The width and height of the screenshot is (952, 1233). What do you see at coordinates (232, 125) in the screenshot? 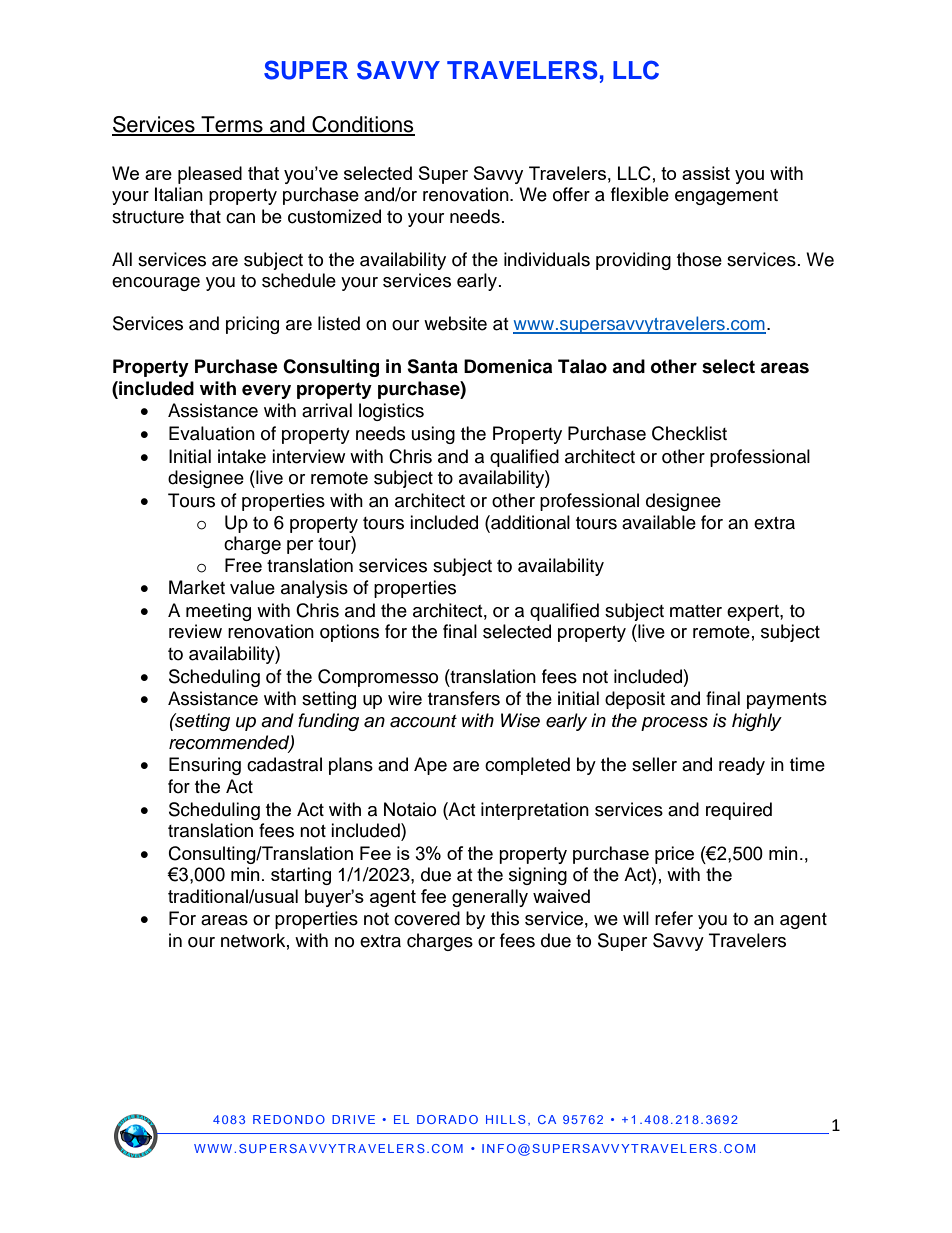
I see `Terms` at bounding box center [232, 125].
